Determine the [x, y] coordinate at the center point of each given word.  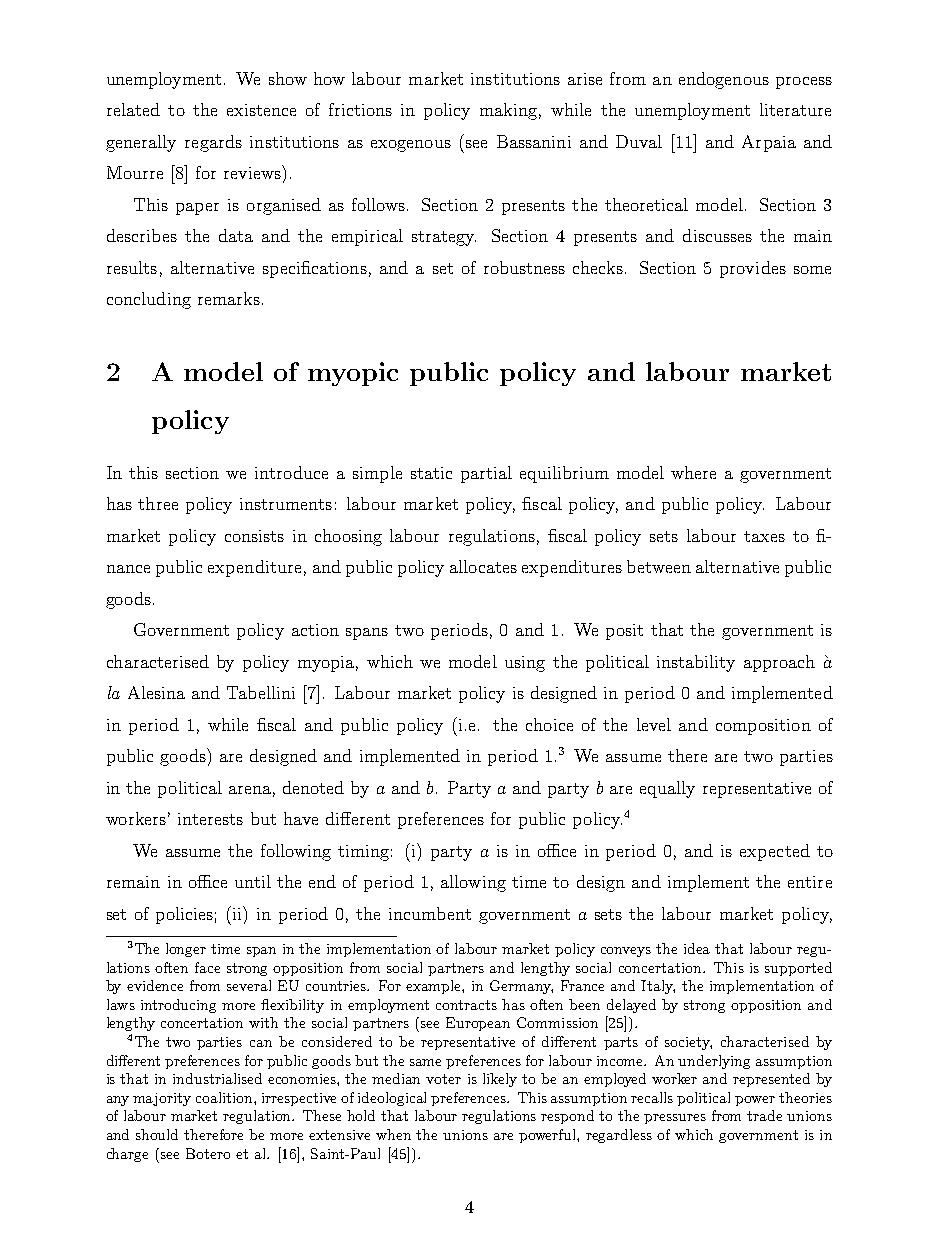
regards [213, 143]
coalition [225, 1097]
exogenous [411, 146]
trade [764, 1115]
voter [443, 1079]
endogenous [724, 80]
